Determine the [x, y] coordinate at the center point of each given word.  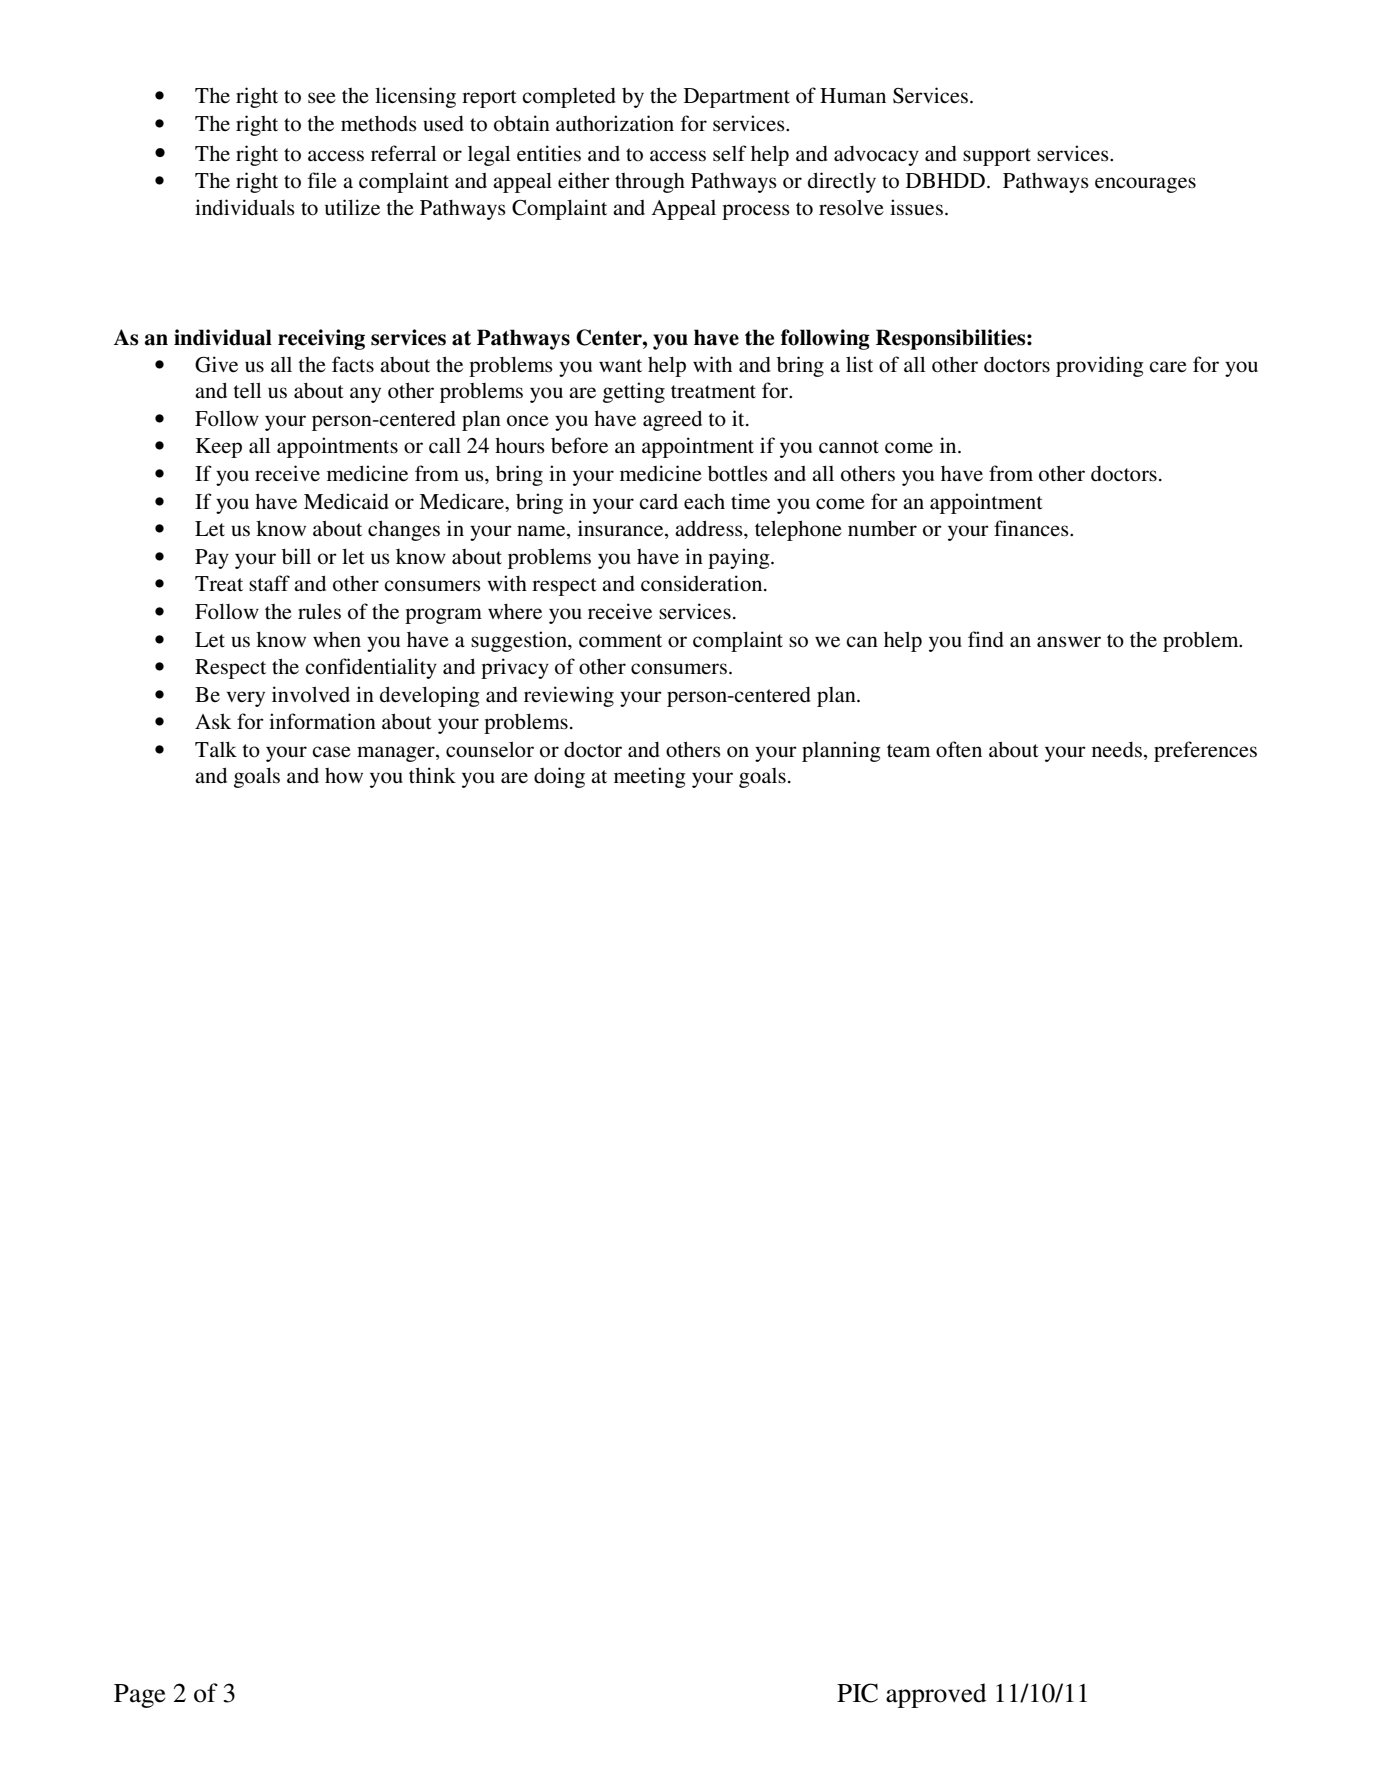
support [997, 157]
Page [140, 1696]
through [650, 183]
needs [1117, 750]
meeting [650, 777]
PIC [857, 1693]
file [322, 180]
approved [936, 1695]
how [344, 776]
